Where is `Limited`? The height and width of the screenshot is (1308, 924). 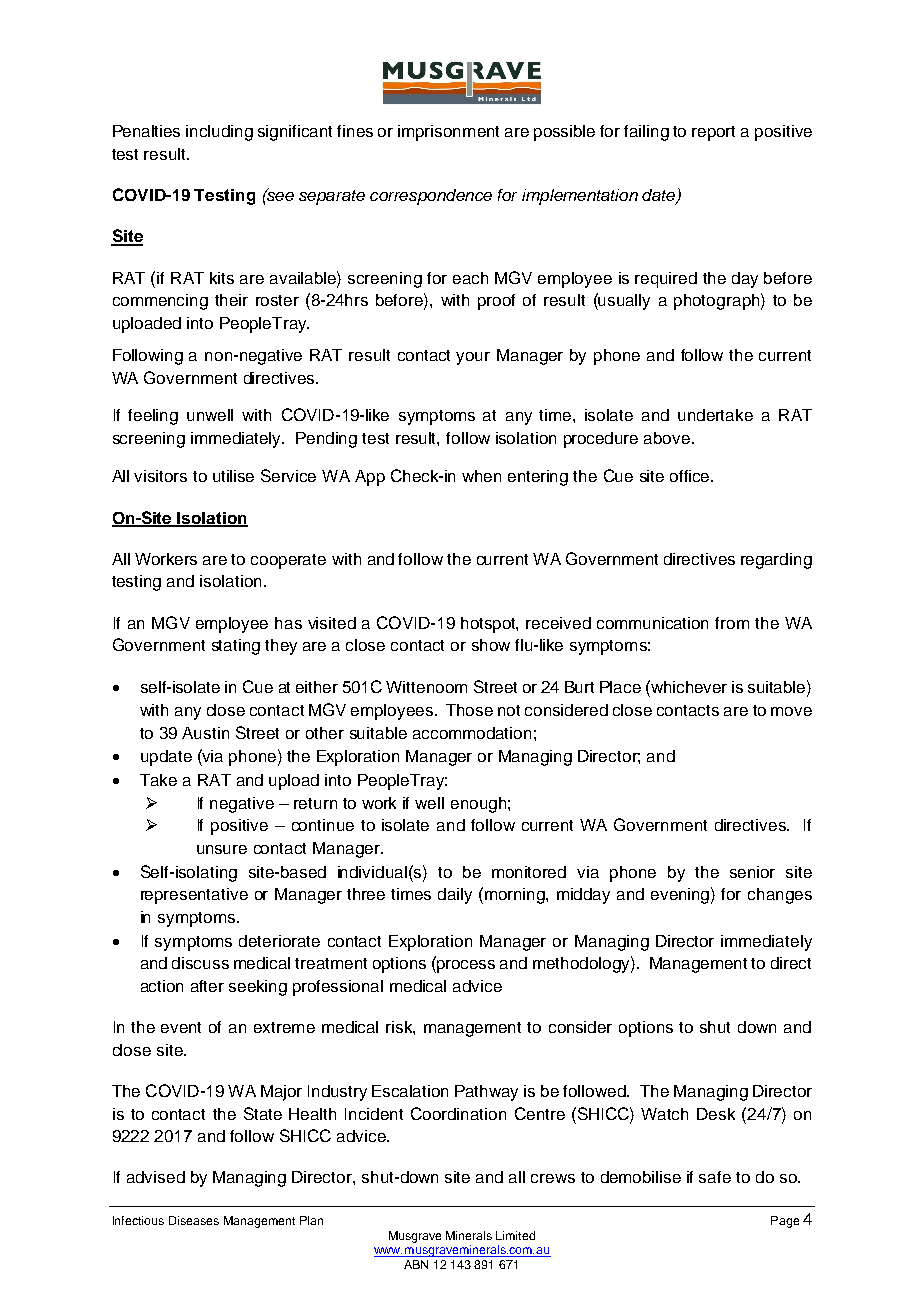 Limited is located at coordinates (515, 1235).
